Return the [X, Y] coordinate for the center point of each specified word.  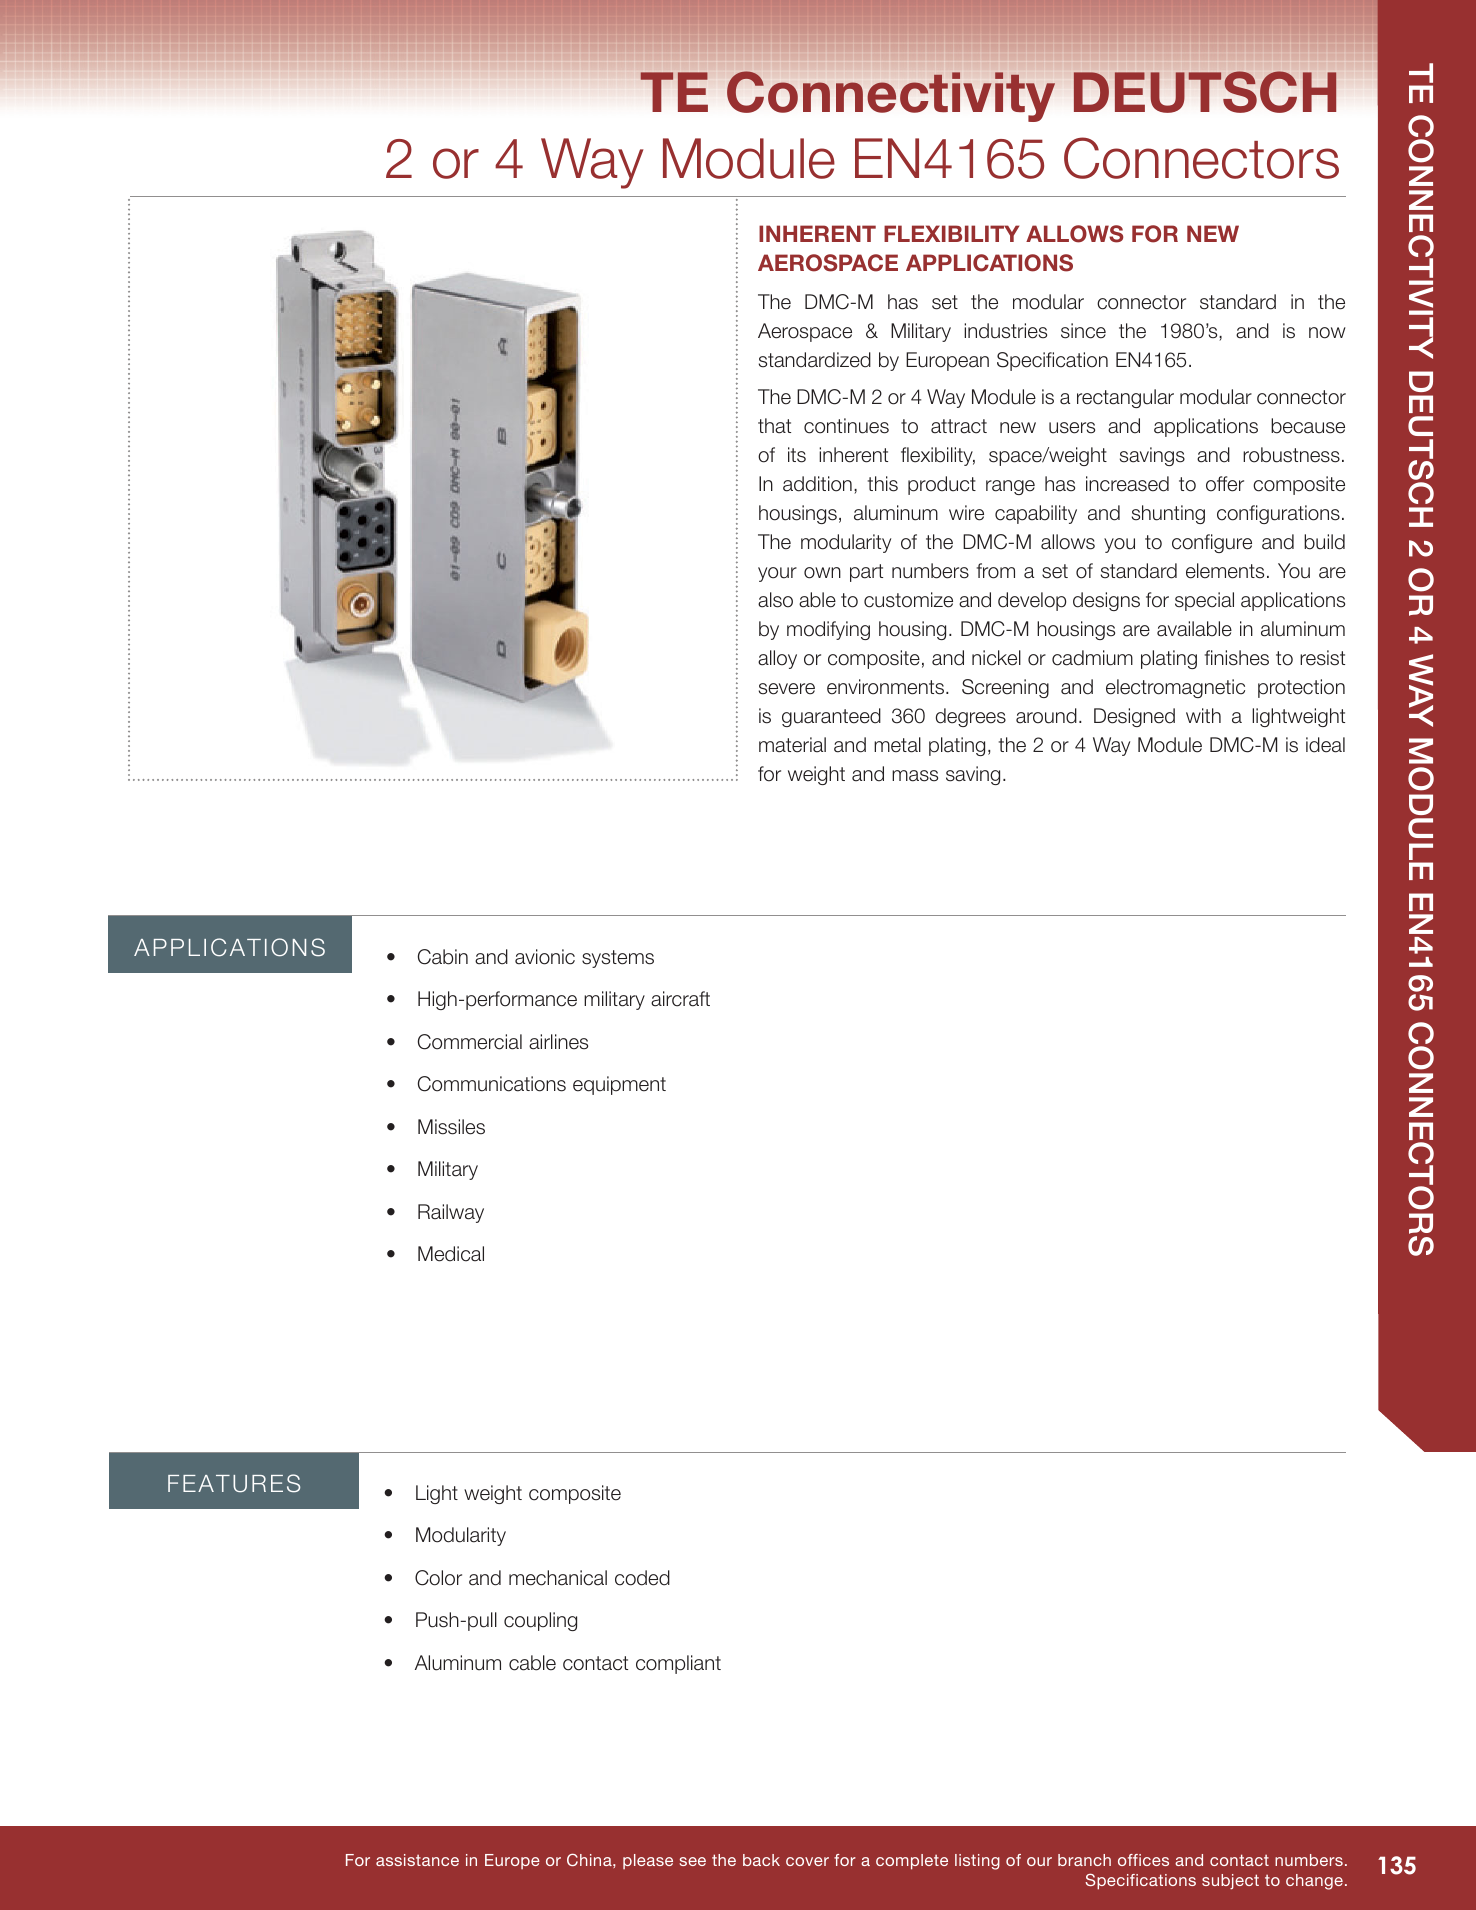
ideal [1325, 745]
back [761, 1860]
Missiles [451, 1127]
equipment [619, 1085]
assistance [417, 1860]
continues [846, 426]
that [774, 426]
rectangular [1125, 398]
